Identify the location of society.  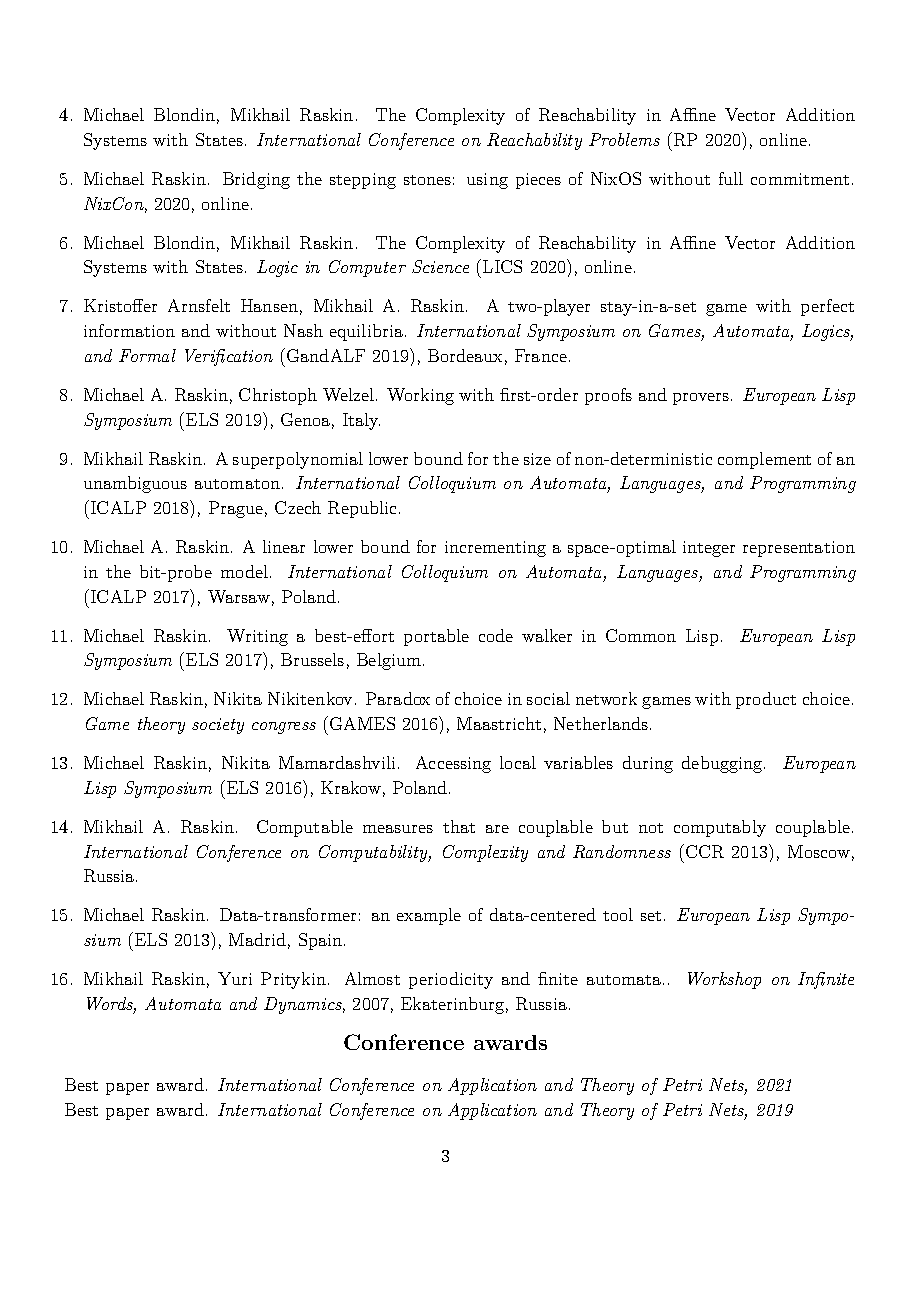
(218, 726).
